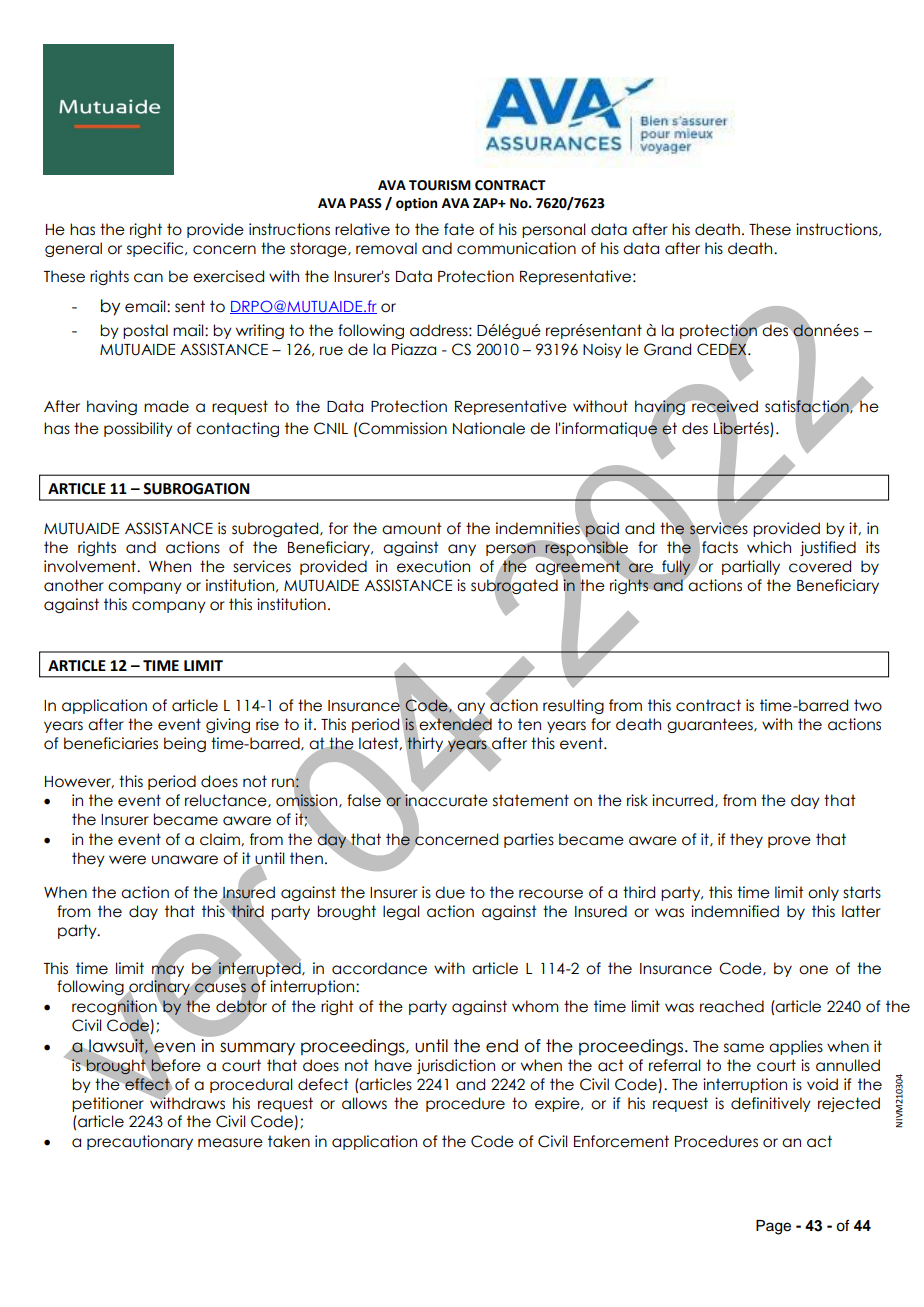 This image has height=1307, width=924. What do you see at coordinates (227, 801) in the image?
I see `reluctance` at bounding box center [227, 801].
